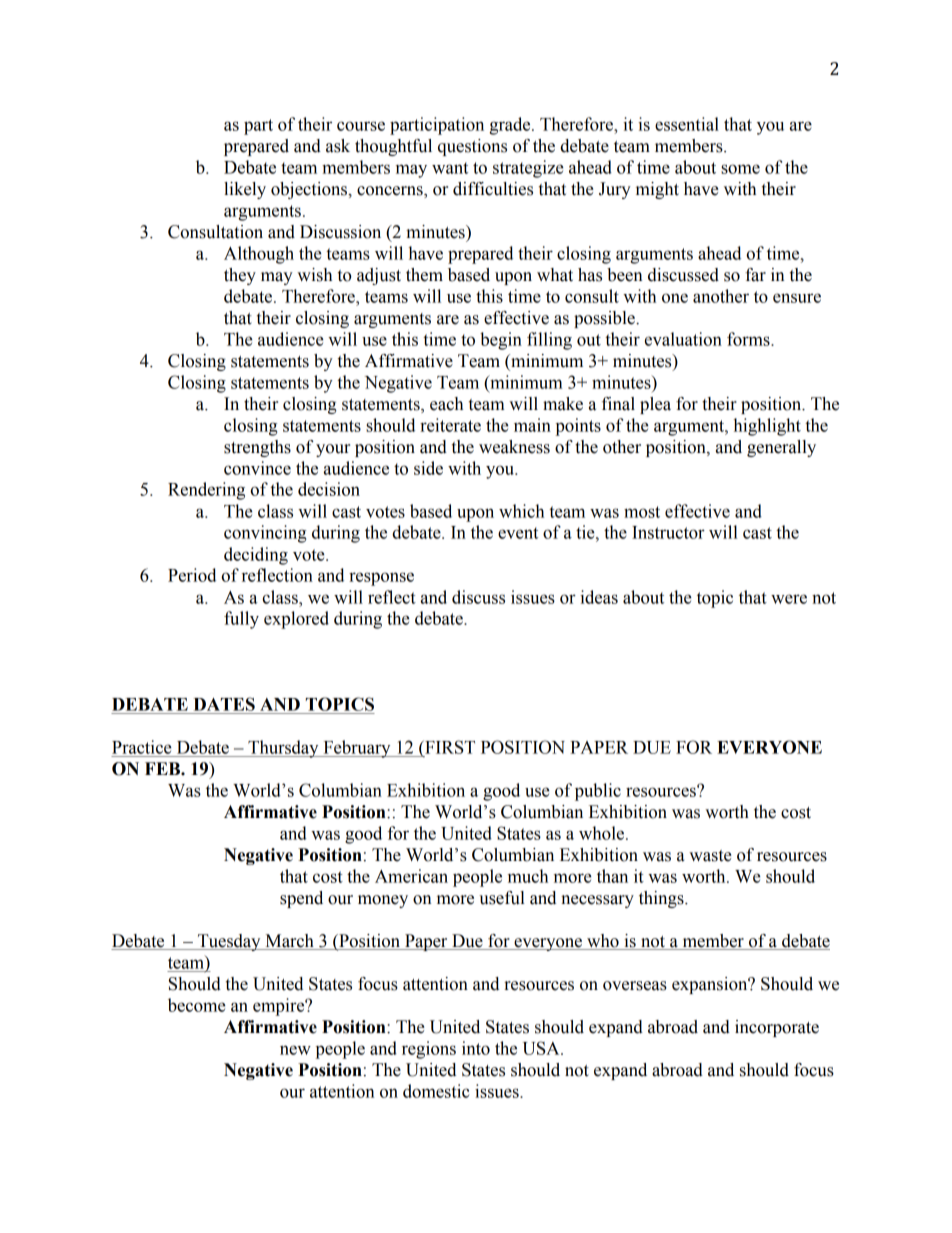  What do you see at coordinates (472, 147) in the image?
I see `questions` at bounding box center [472, 147].
